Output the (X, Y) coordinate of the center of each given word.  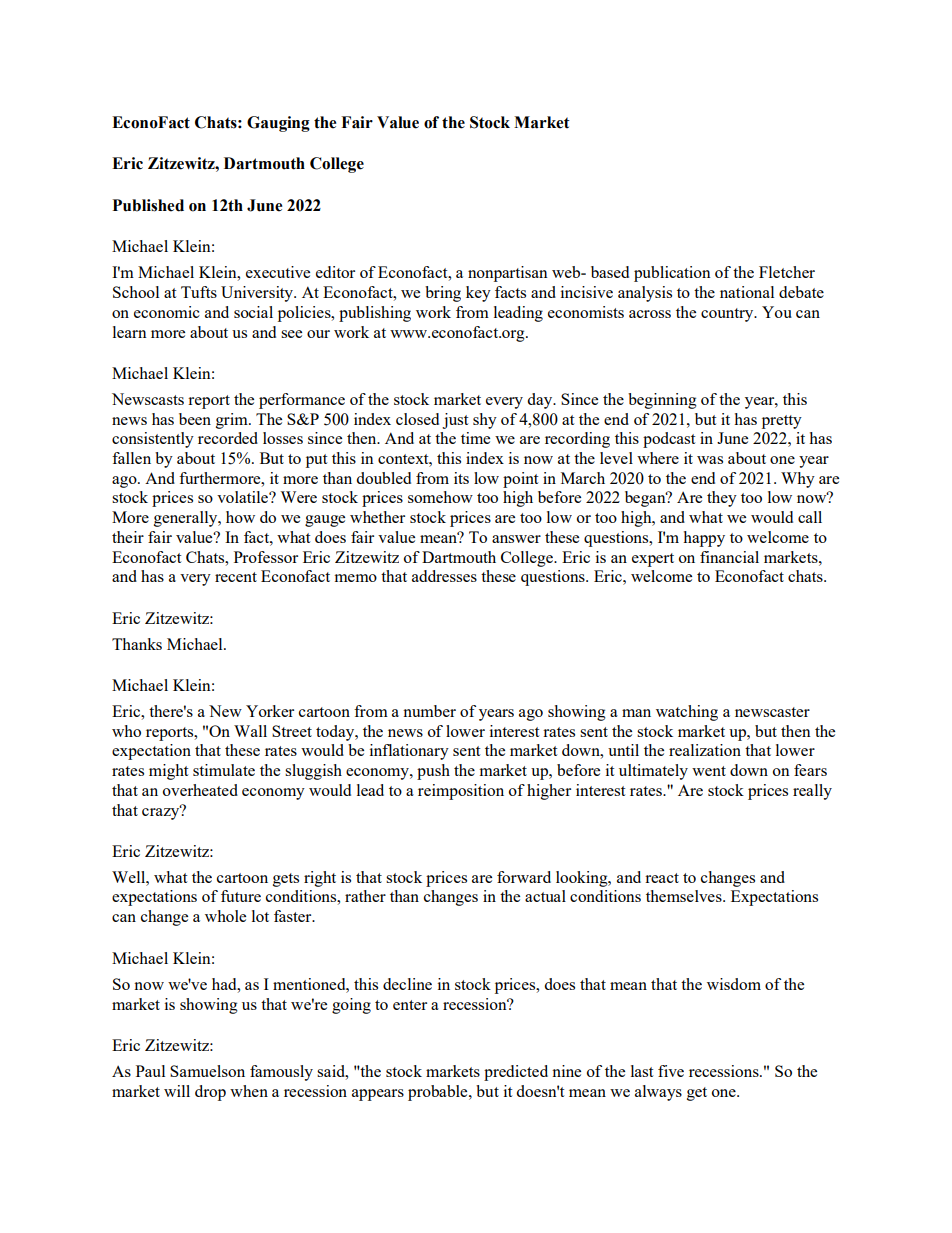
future (241, 896)
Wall (250, 731)
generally (187, 519)
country (728, 315)
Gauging (278, 124)
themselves (685, 896)
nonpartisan (508, 274)
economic (167, 312)
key (478, 294)
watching (687, 713)
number (429, 711)
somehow (440, 497)
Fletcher (787, 272)
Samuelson (207, 1071)
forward (524, 877)
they (722, 499)
